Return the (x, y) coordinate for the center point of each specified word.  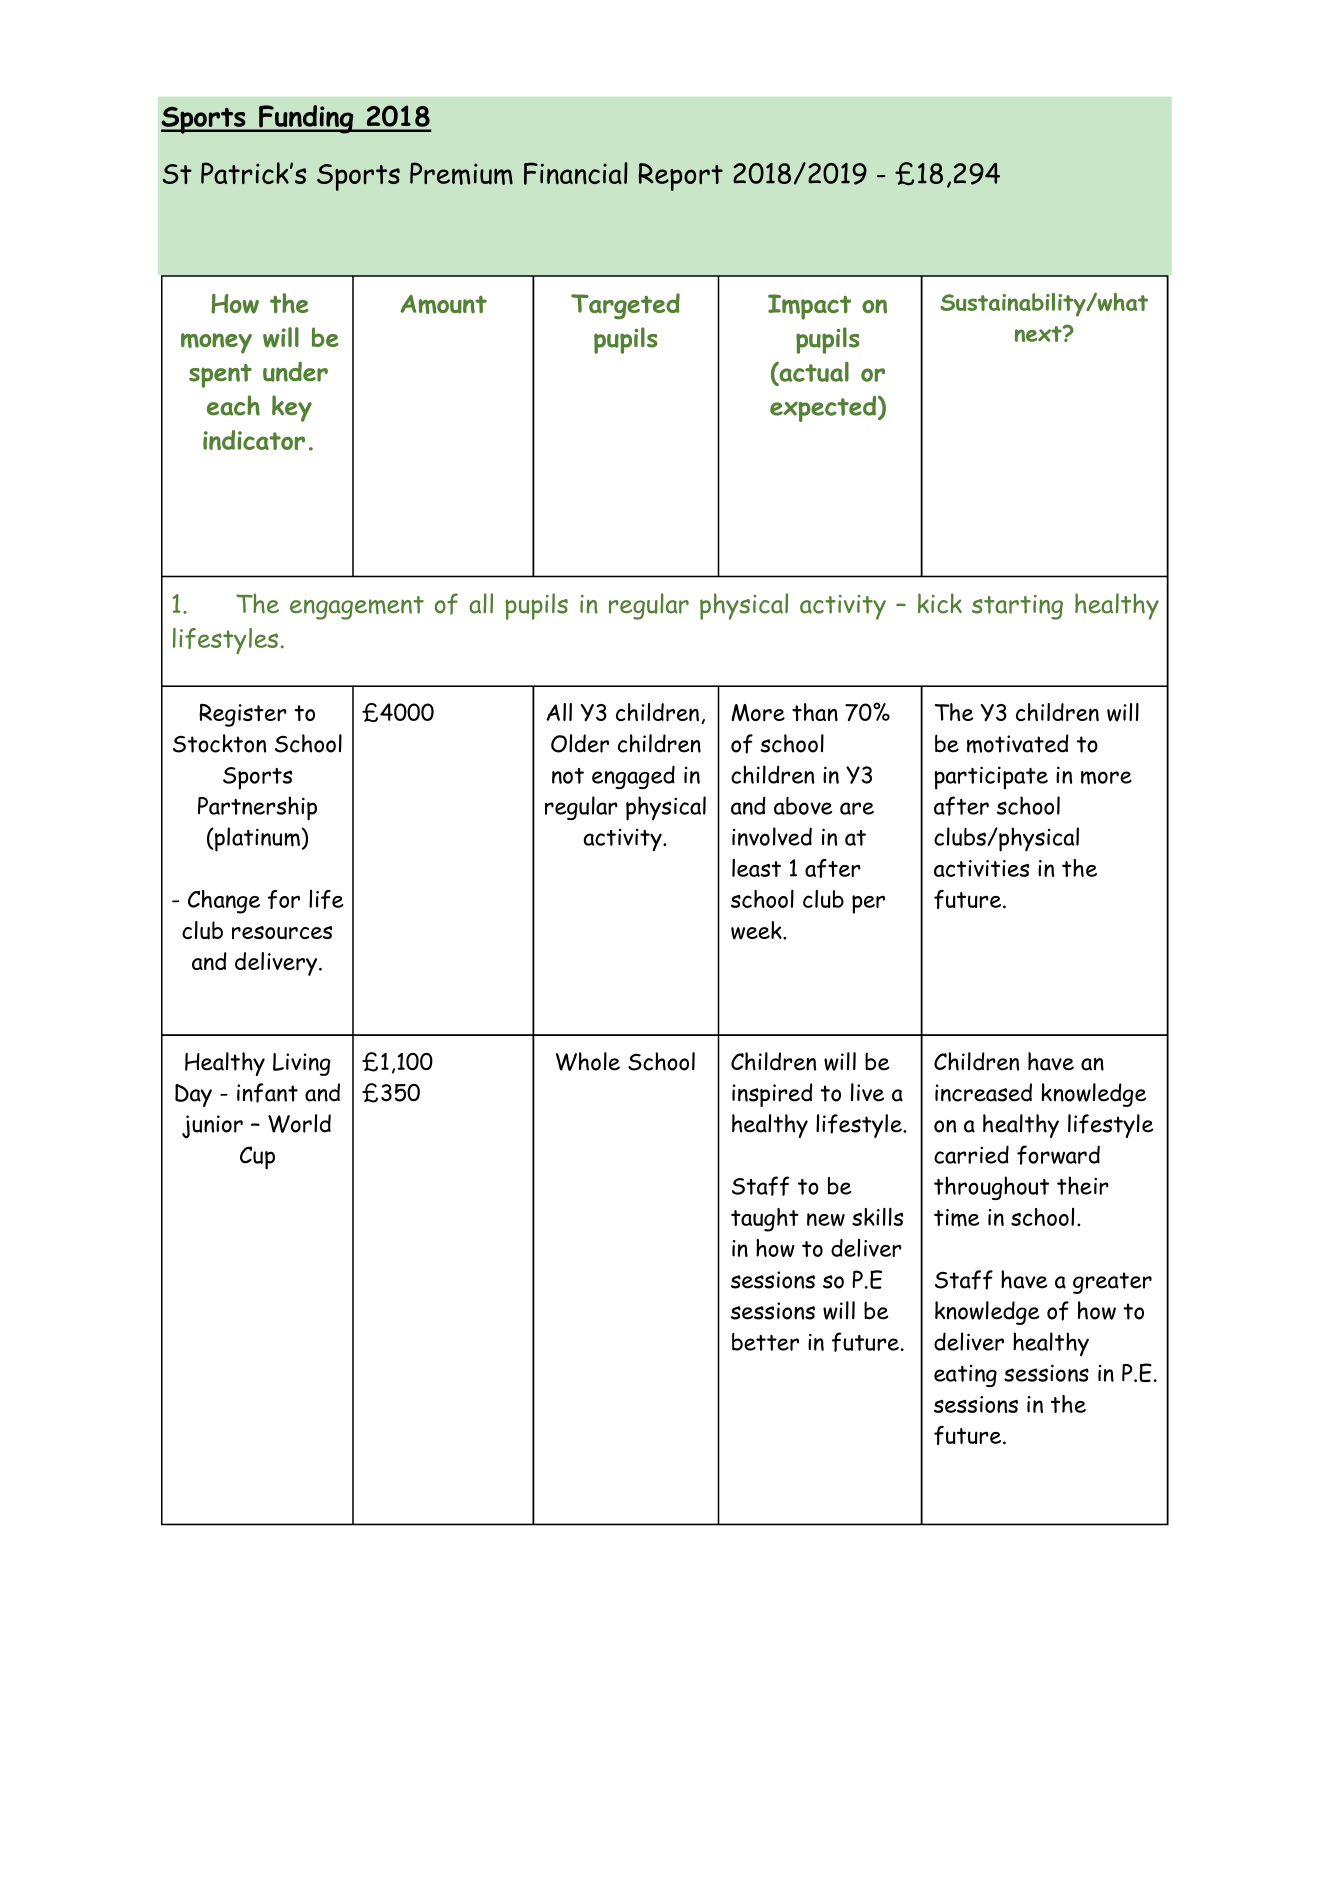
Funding (306, 119)
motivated (1018, 743)
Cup (257, 1158)
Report (681, 177)
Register (243, 715)
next (1039, 334)
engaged (633, 777)
